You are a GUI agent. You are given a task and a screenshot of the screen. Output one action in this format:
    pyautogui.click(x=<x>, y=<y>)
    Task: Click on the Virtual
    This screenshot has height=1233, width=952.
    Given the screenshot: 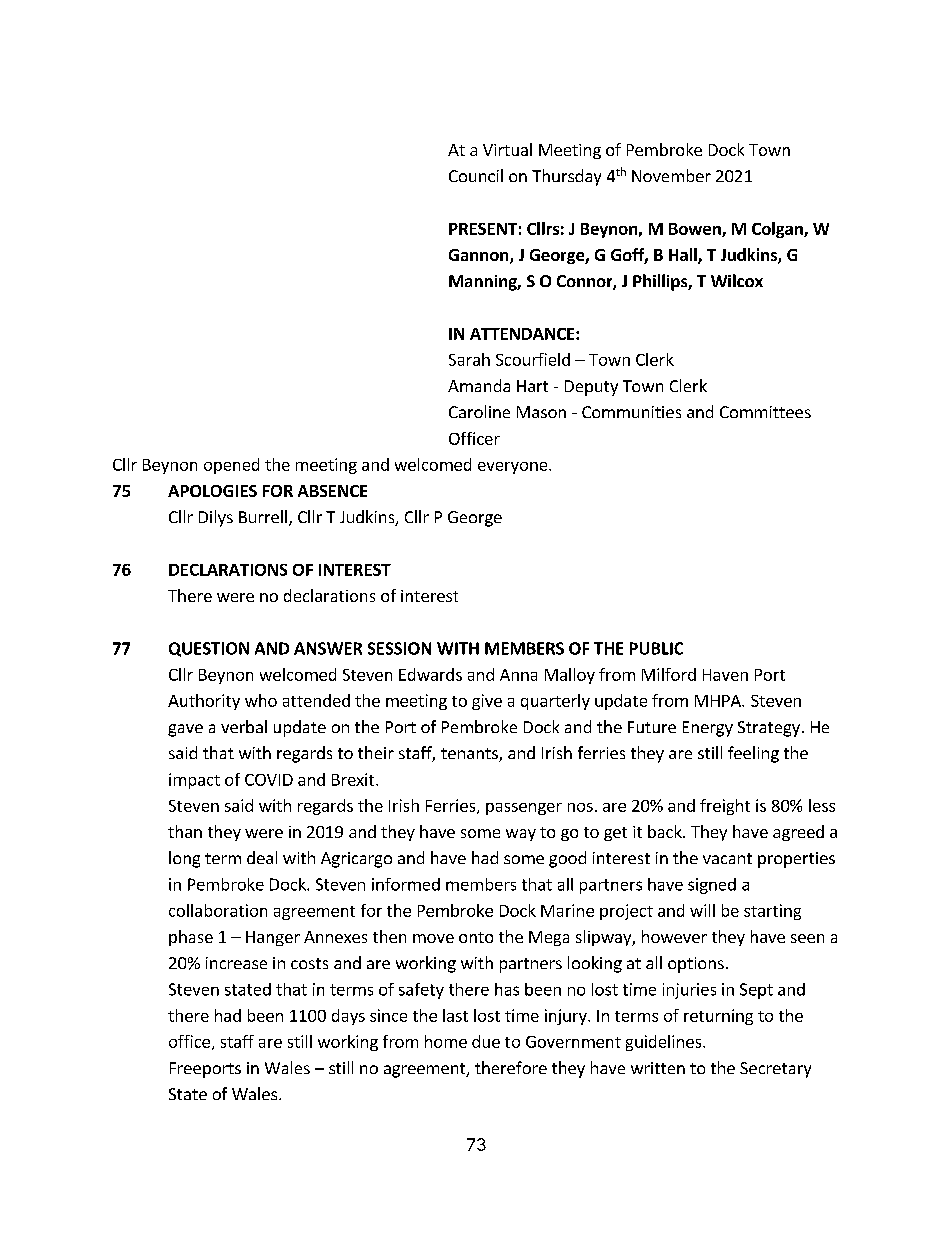 What is the action you would take?
    pyautogui.click(x=507, y=149)
